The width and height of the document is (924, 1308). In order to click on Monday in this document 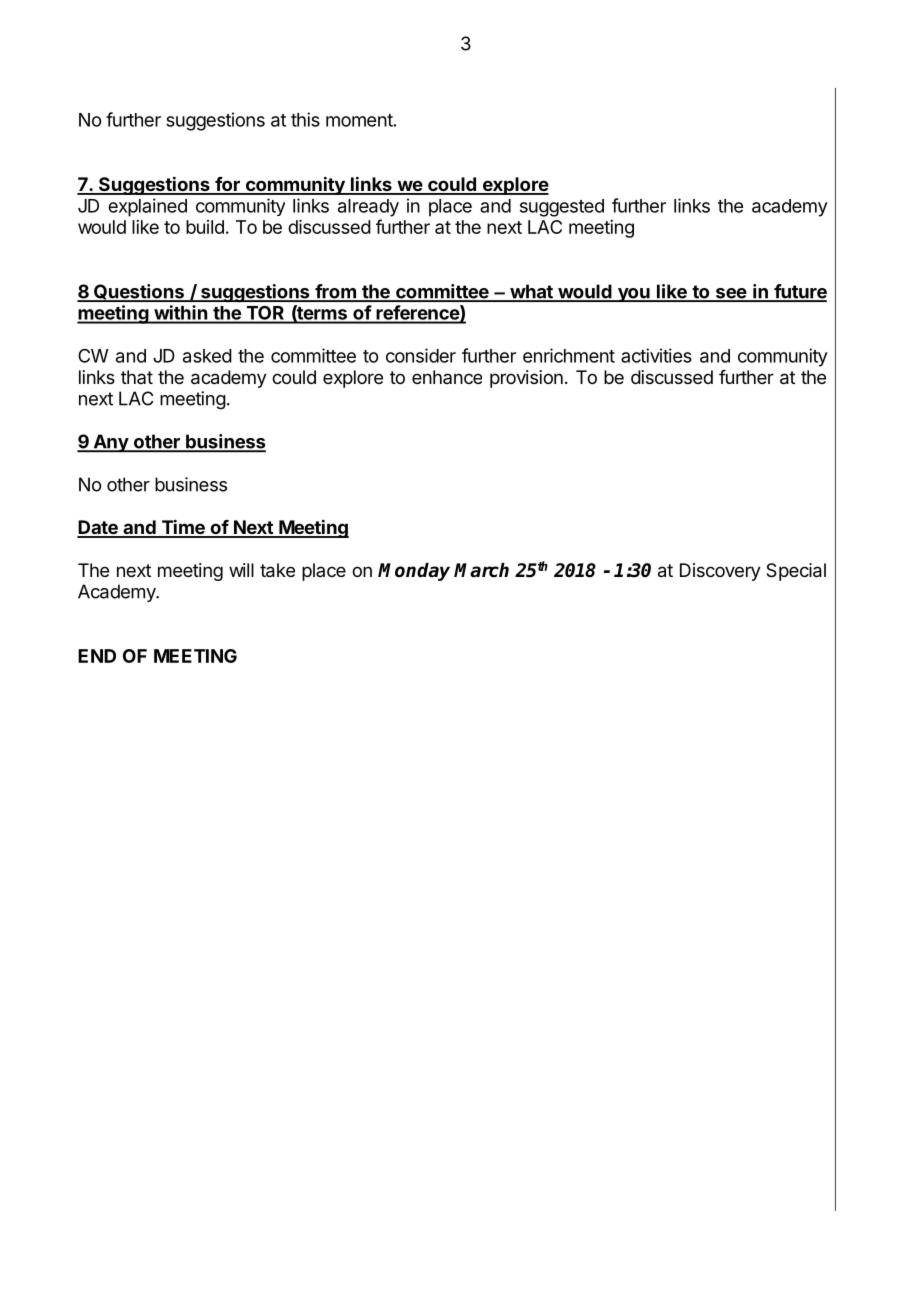, I will do `click(414, 572)`.
